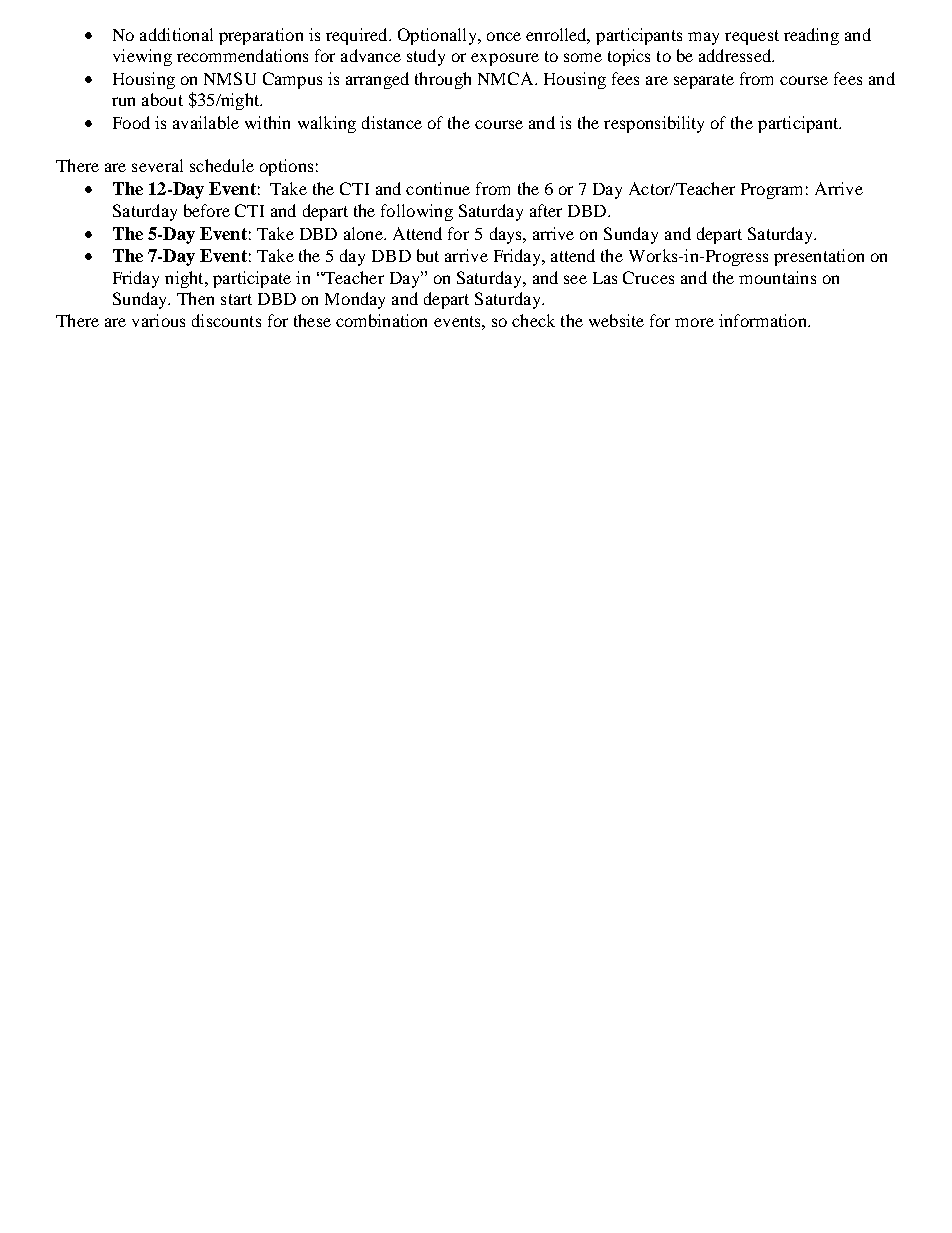 The image size is (952, 1233). I want to click on Optionally, so click(438, 36).
